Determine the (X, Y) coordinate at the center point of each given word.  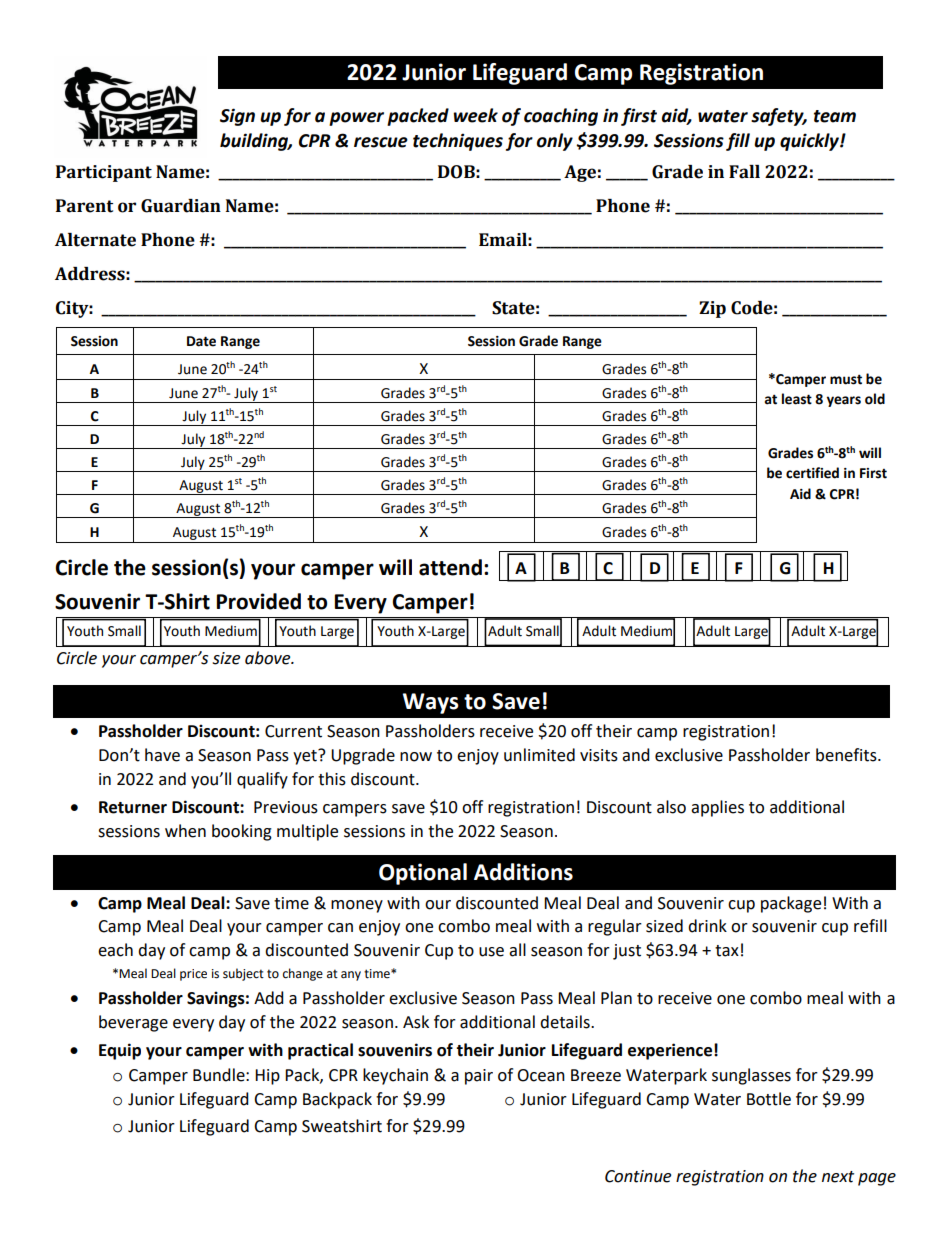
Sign (237, 117)
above (269, 658)
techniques (458, 142)
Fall (744, 172)
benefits (847, 755)
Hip (267, 1077)
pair (479, 1077)
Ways (431, 703)
